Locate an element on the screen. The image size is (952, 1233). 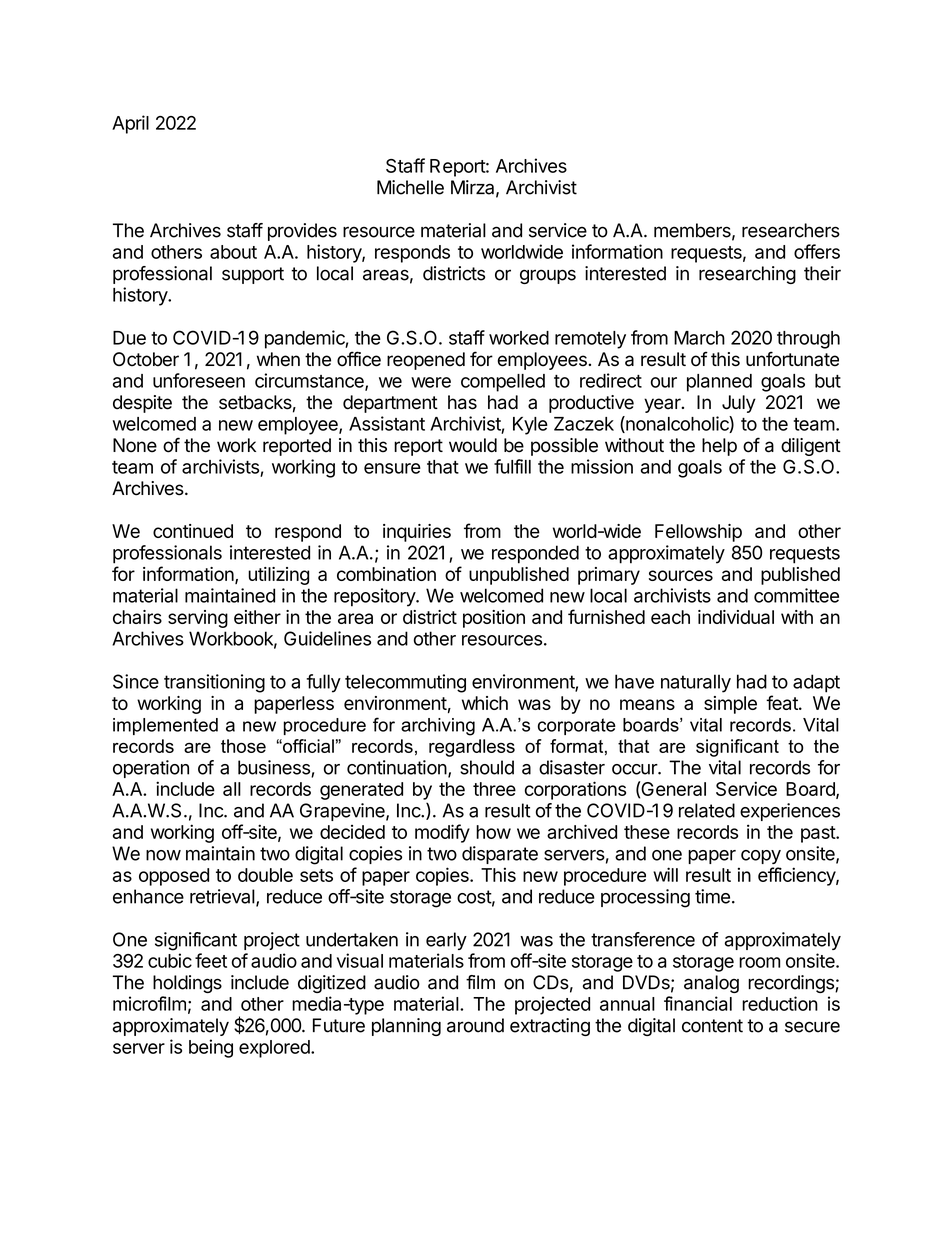
help is located at coordinates (719, 447).
